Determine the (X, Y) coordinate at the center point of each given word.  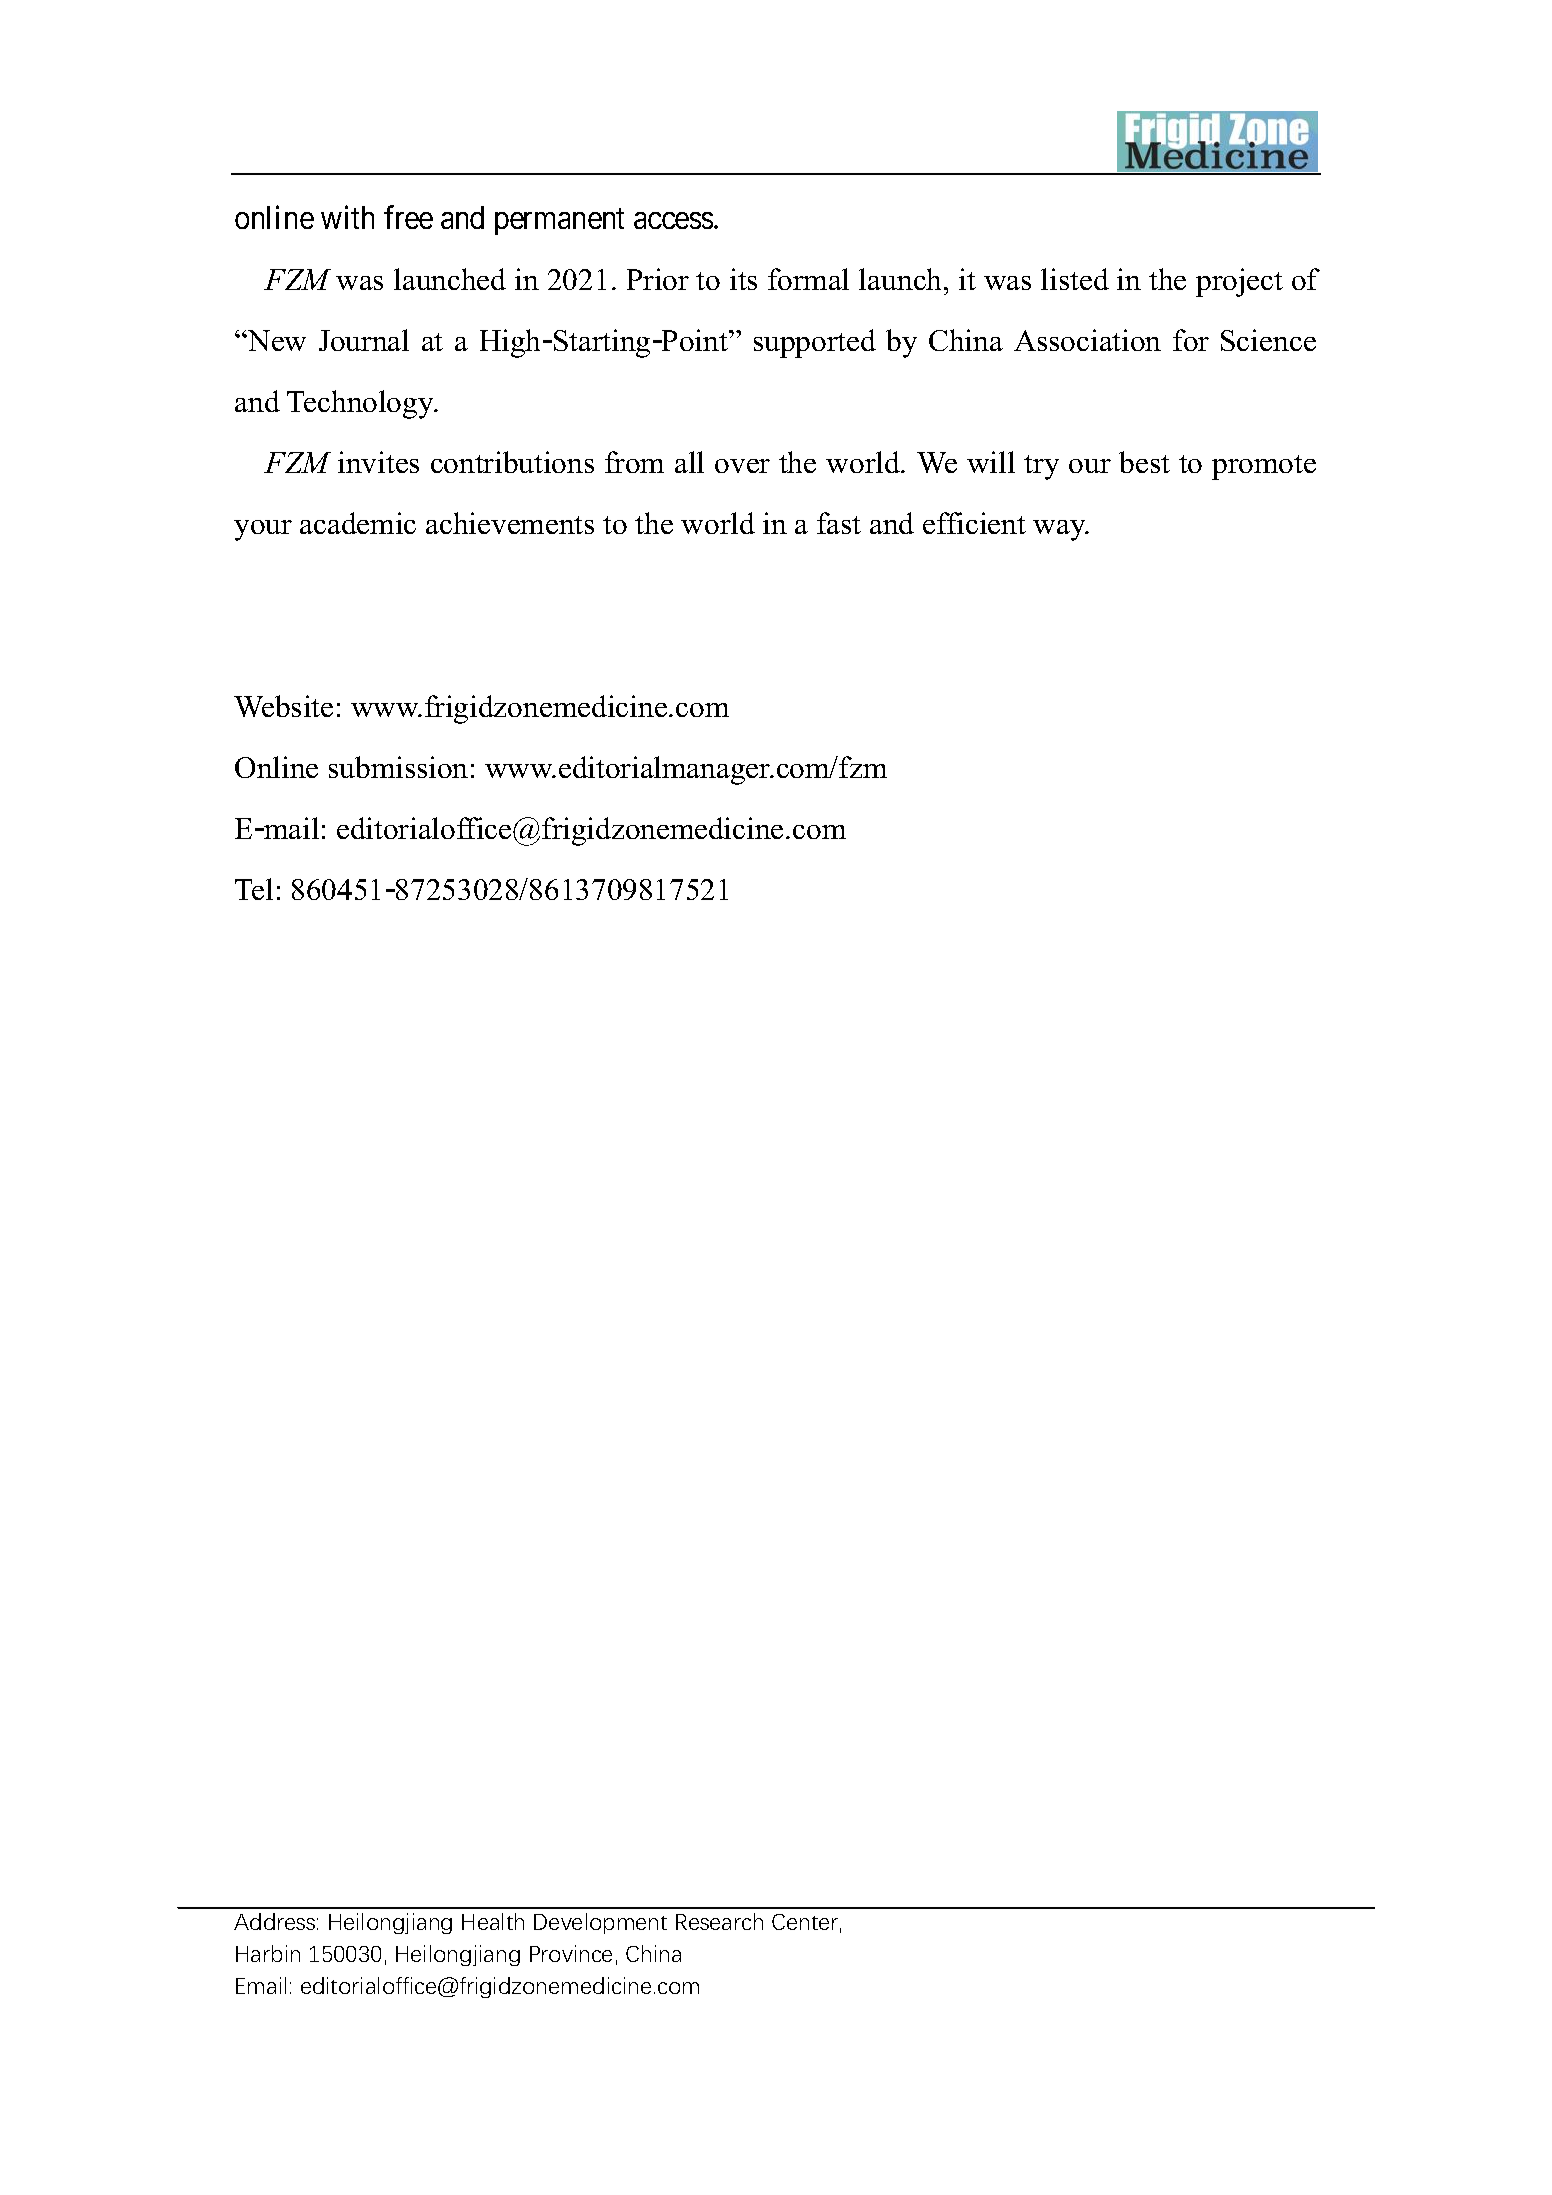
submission (398, 767)
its (743, 279)
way (1060, 530)
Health (493, 1921)
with (347, 217)
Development (600, 1923)
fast (839, 523)
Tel (254, 889)
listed (1075, 279)
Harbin (268, 1953)
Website (283, 706)
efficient (974, 523)
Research (719, 1921)
